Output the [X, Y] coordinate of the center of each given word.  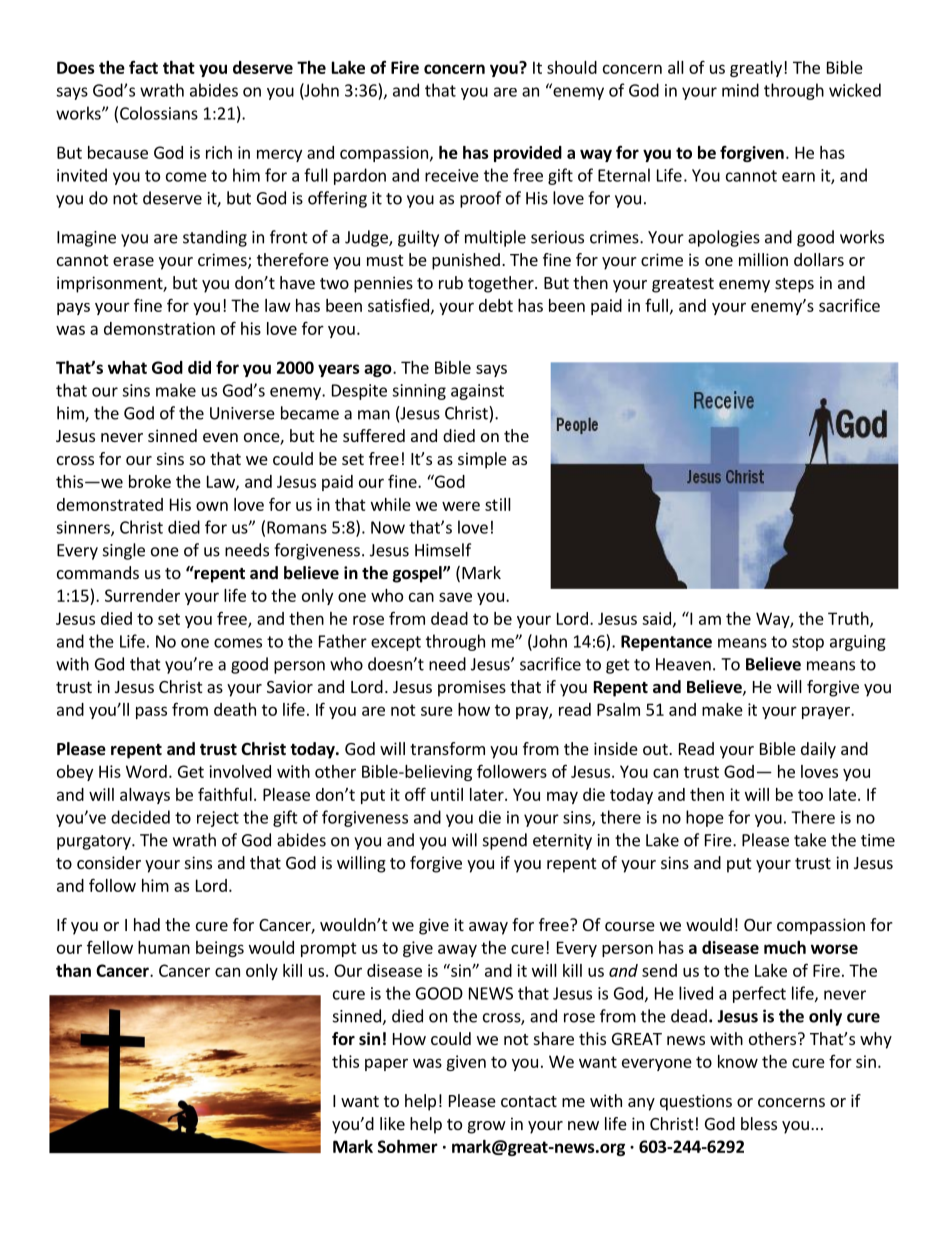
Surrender [142, 595]
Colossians [159, 113]
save [455, 597]
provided [528, 154]
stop [808, 643]
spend [505, 841]
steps [794, 285]
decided [140, 817]
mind [740, 90]
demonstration [159, 328]
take [810, 840]
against [477, 392]
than [73, 970]
